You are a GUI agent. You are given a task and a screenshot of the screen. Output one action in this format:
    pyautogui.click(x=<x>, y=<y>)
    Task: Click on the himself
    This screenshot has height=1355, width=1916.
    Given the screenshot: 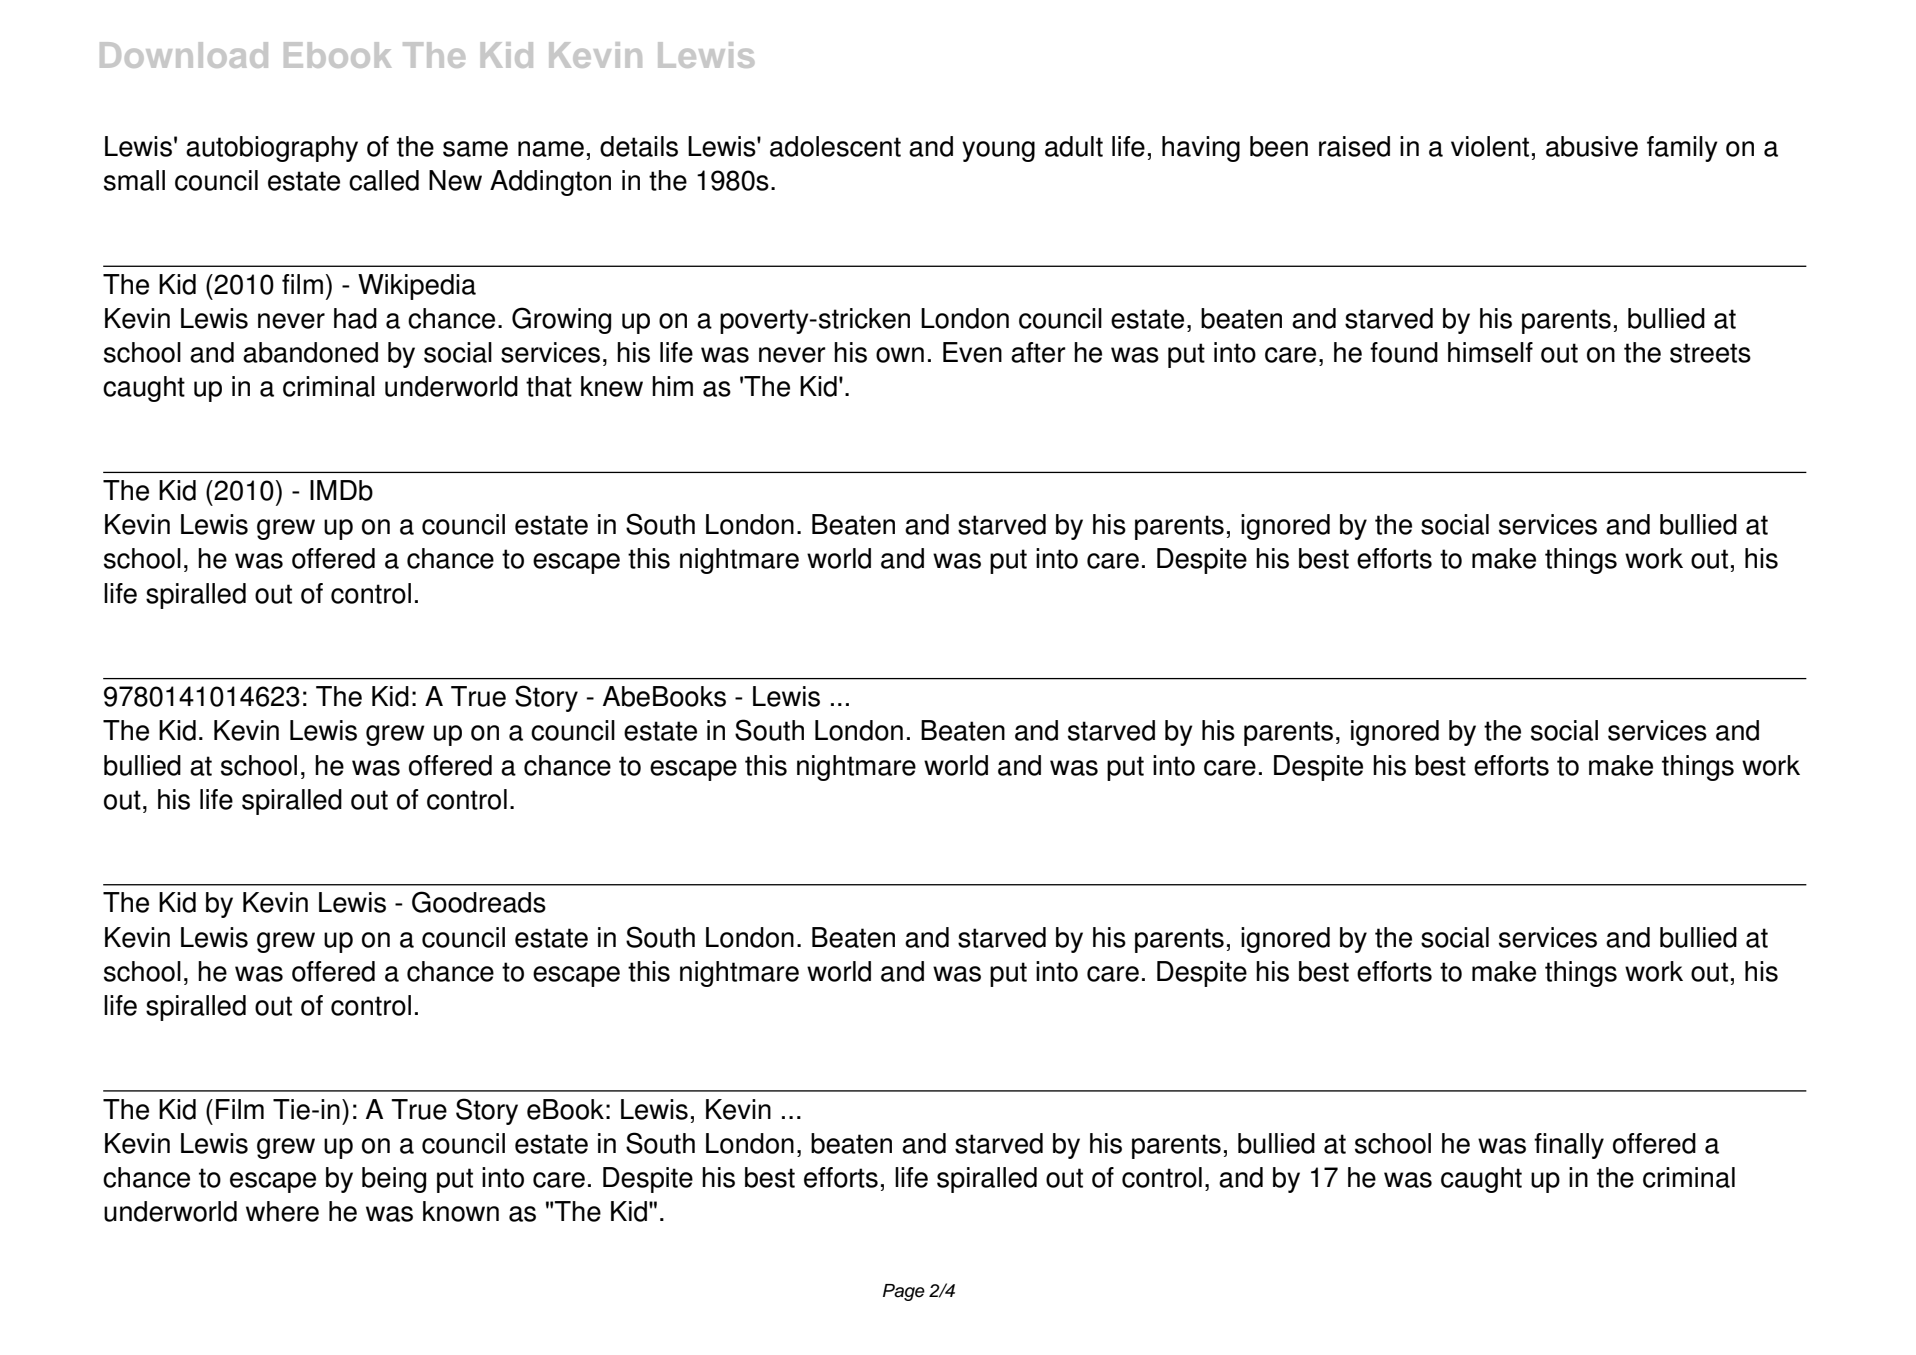 What is the action you would take?
    pyautogui.click(x=1490, y=352)
